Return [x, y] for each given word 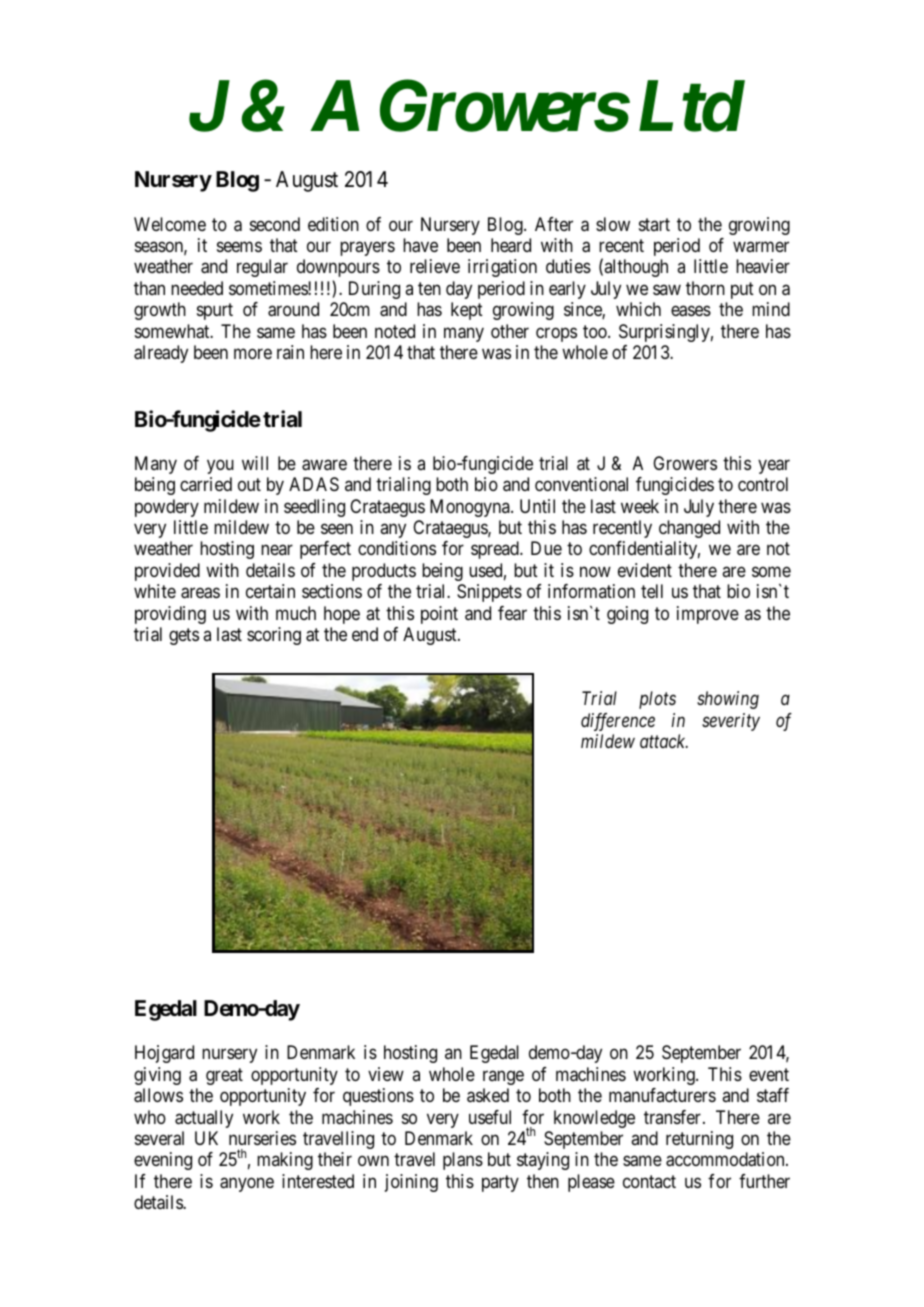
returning [699, 1140]
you [220, 466]
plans [463, 1161]
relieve [435, 266]
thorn [705, 288]
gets [184, 636]
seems [239, 246]
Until [537, 506]
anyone [247, 1184]
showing [728, 700]
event [769, 1074]
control [763, 484]
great [224, 1076]
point [439, 615]
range [503, 1077]
